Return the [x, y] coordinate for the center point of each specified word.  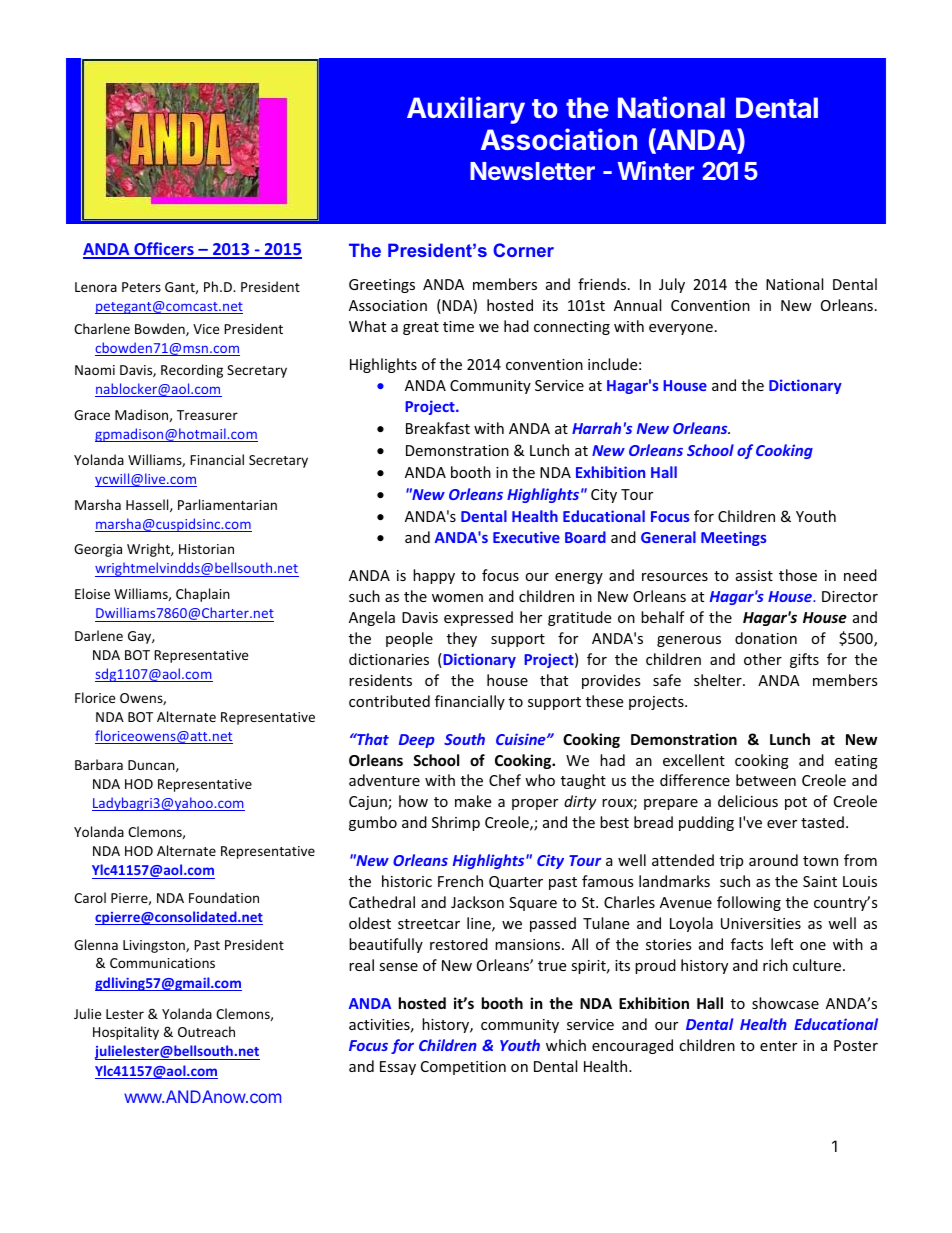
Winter [656, 170]
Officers [164, 250]
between [766, 780]
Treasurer [207, 415]
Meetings [733, 538]
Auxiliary [466, 110]
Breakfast [438, 428]
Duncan [152, 766]
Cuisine [522, 739]
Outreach [206, 1031]
